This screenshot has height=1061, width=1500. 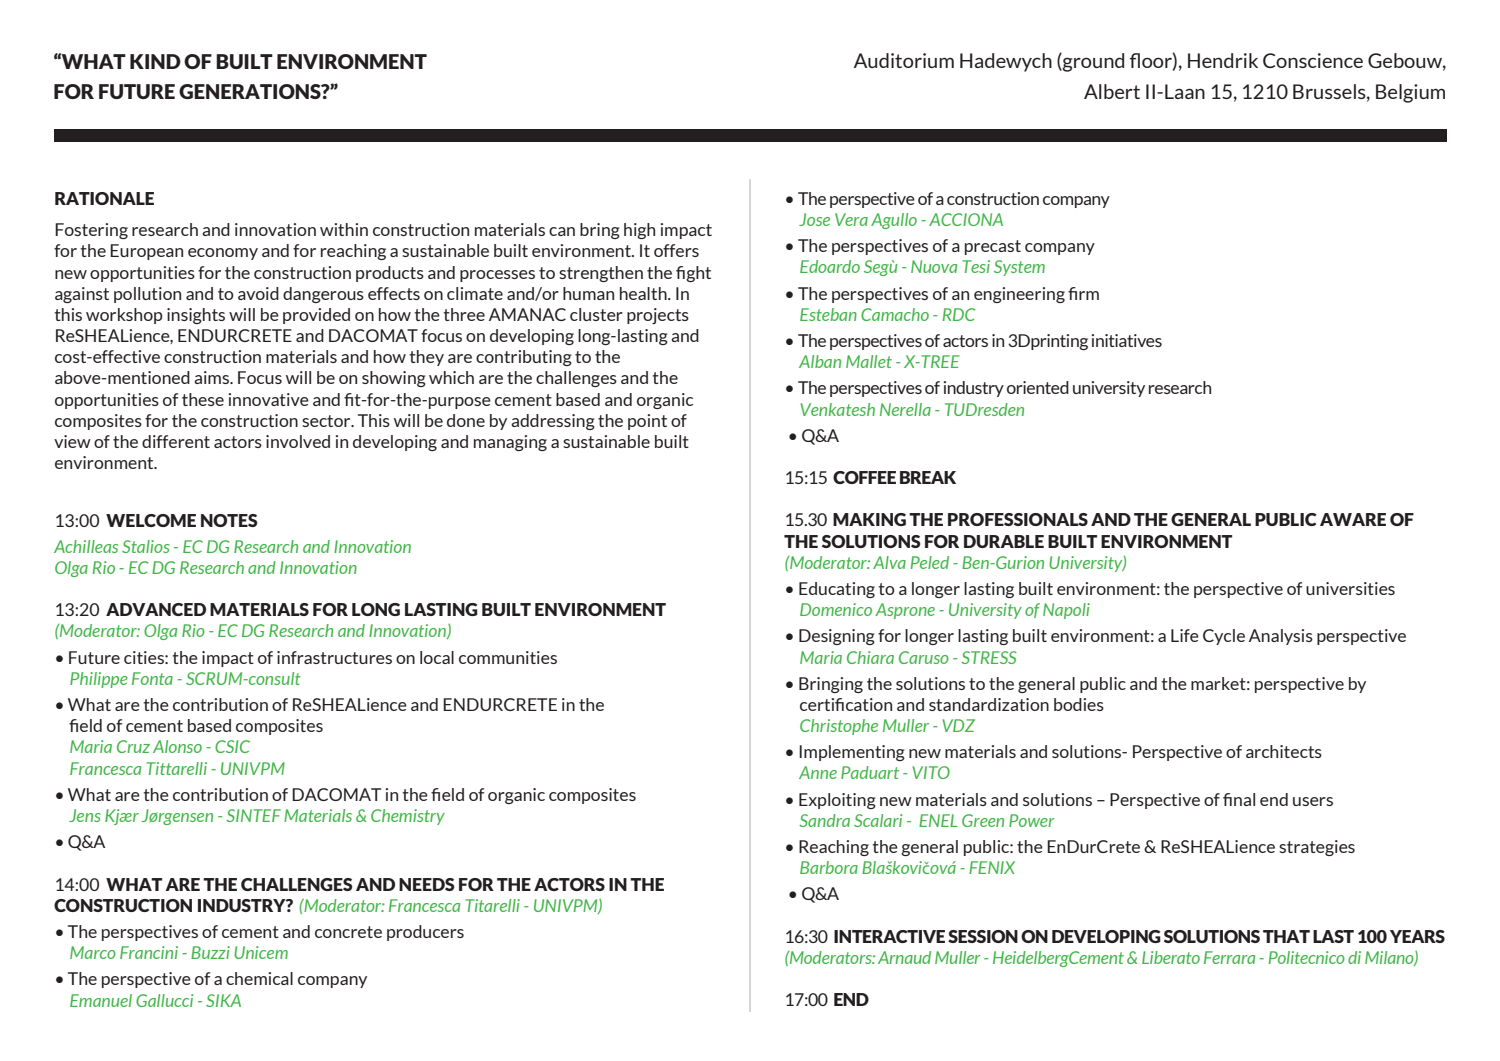 I want to click on Ferrara, so click(x=1229, y=957).
